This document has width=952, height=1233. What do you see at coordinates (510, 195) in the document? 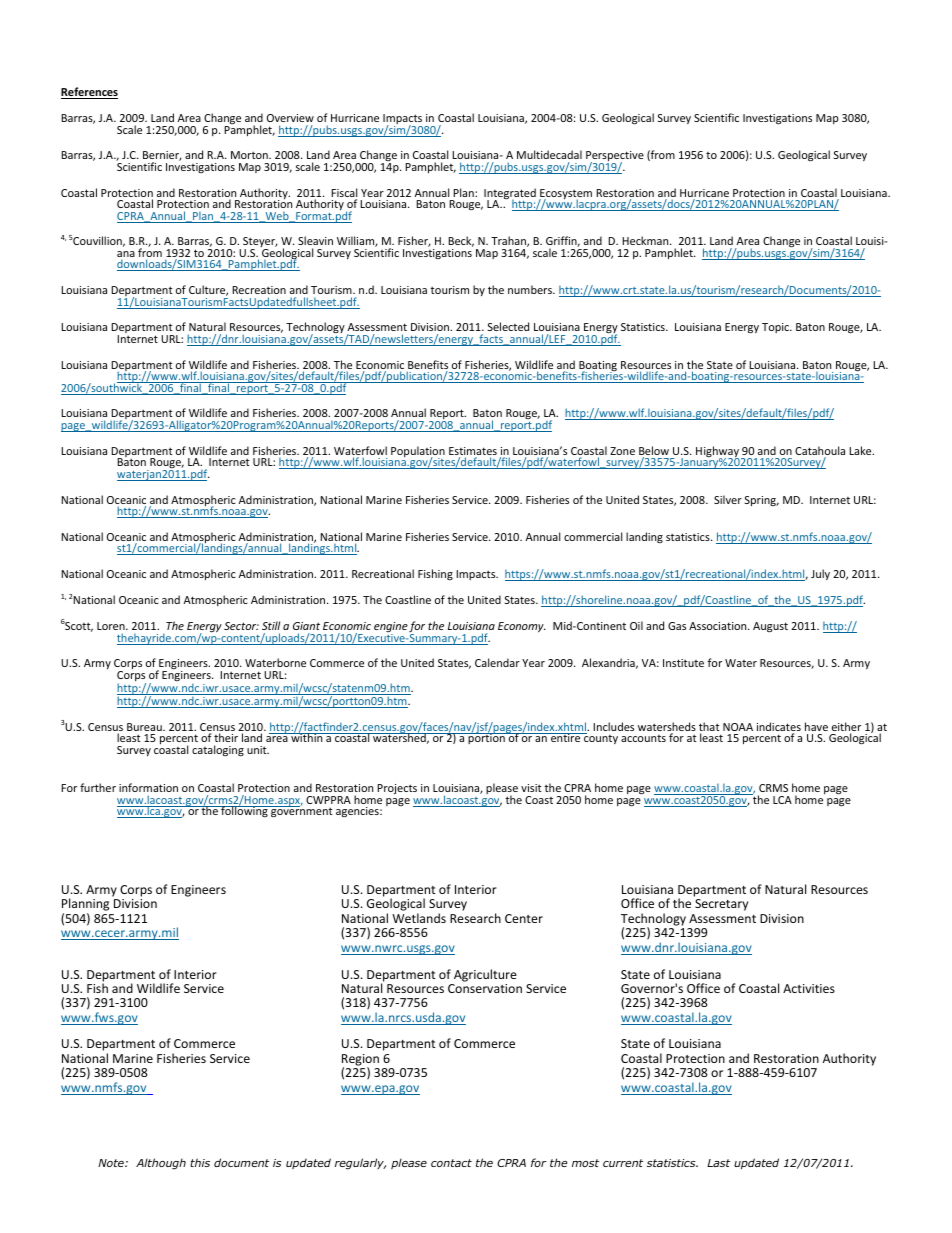
I see `Integrated` at bounding box center [510, 195].
